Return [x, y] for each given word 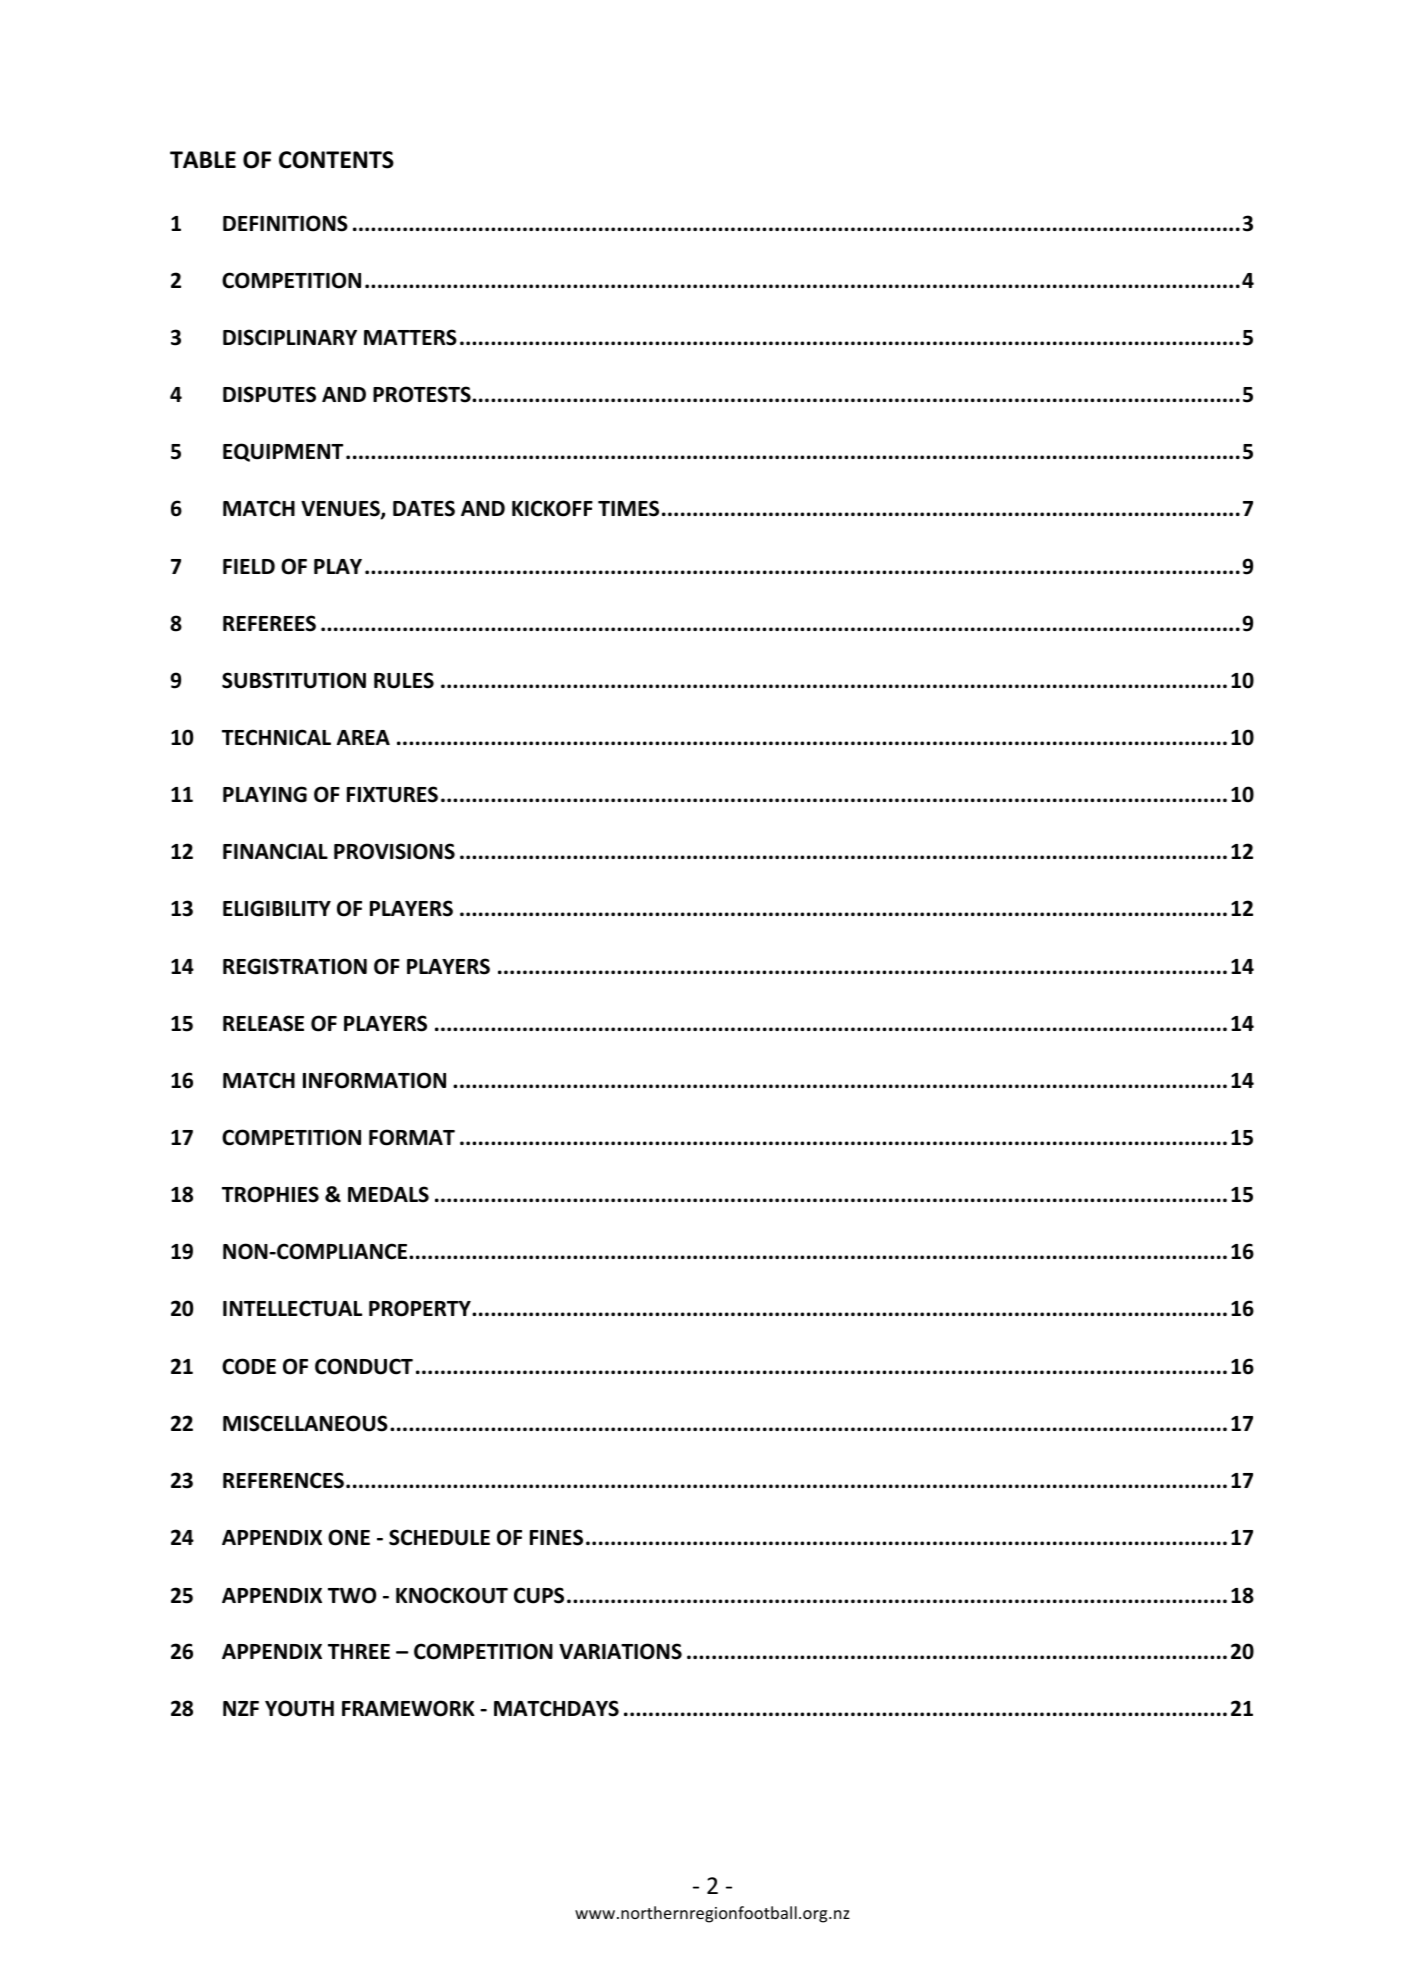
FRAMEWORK [408, 1708]
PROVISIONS [394, 851]
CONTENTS [336, 160]
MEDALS [388, 1194]
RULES [404, 680]
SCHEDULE [439, 1537]
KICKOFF [552, 508]
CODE [249, 1366]
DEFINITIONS [285, 223]
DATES [424, 508]
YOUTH [299, 1708]
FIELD [249, 566]
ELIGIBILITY [277, 908]
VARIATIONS [620, 1651]
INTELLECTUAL [292, 1308]
